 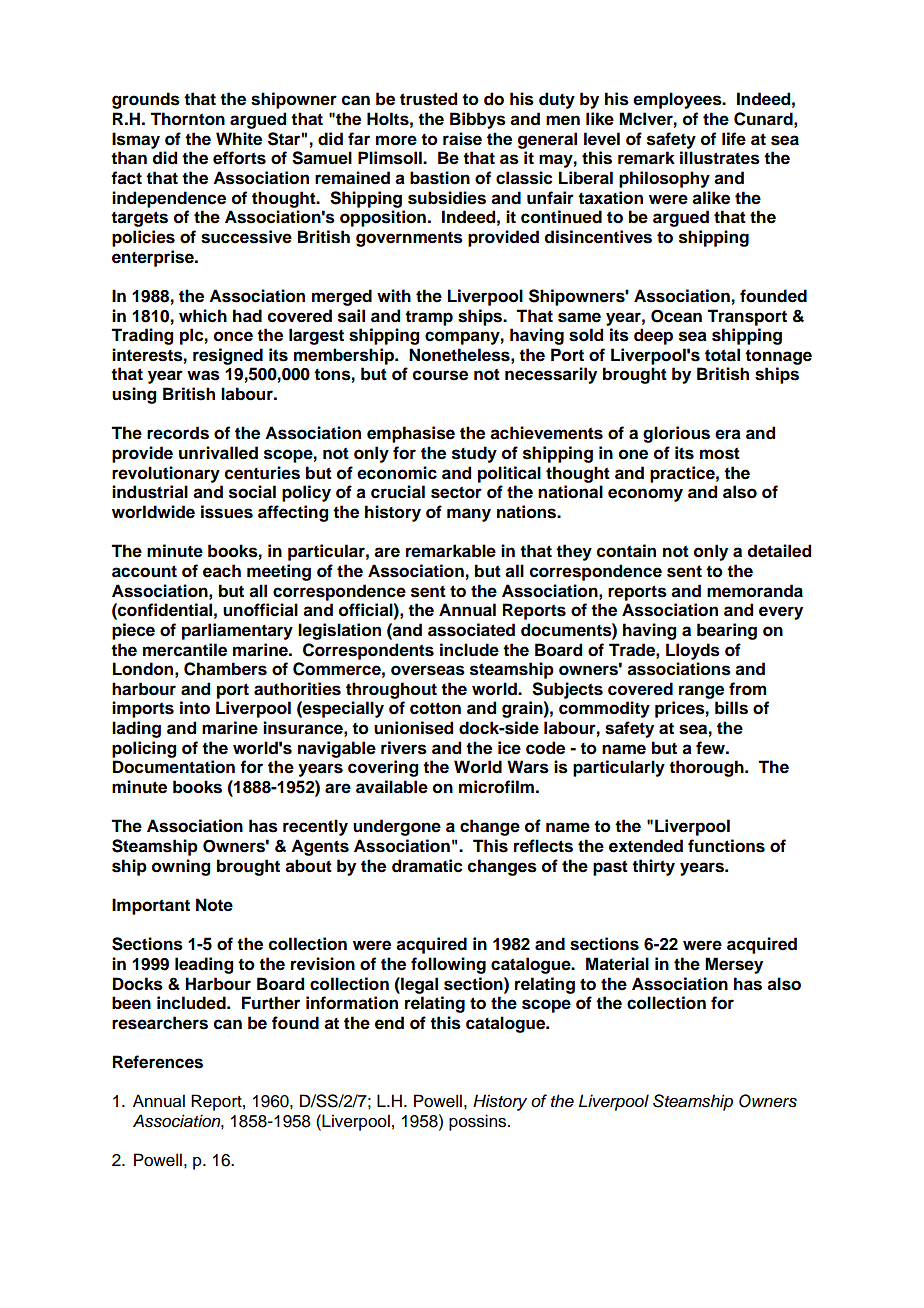 I want to click on life, so click(x=734, y=139).
